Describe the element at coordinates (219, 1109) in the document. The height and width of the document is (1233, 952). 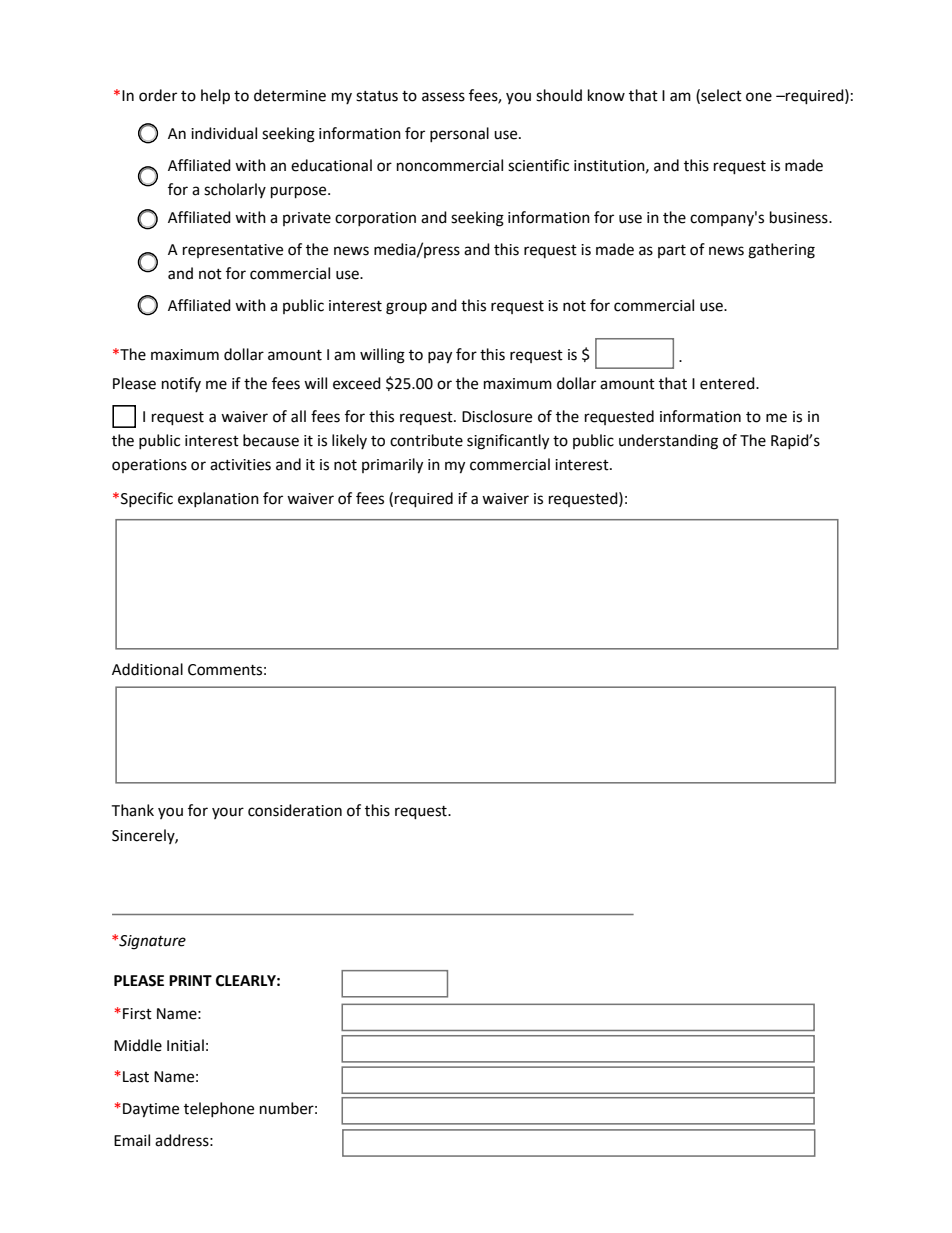
I see `telephone` at that location.
